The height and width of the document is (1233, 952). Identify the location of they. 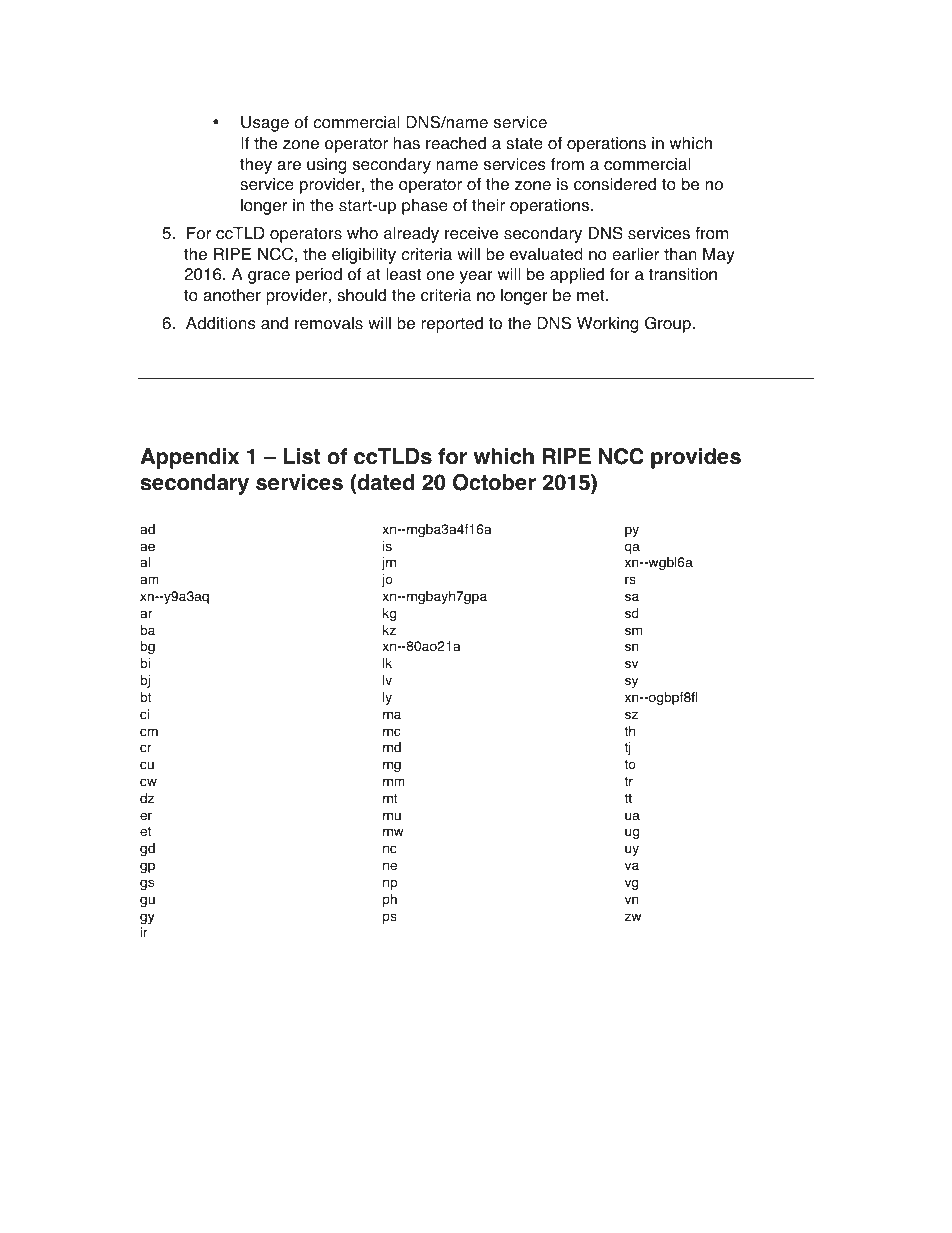
(256, 166).
